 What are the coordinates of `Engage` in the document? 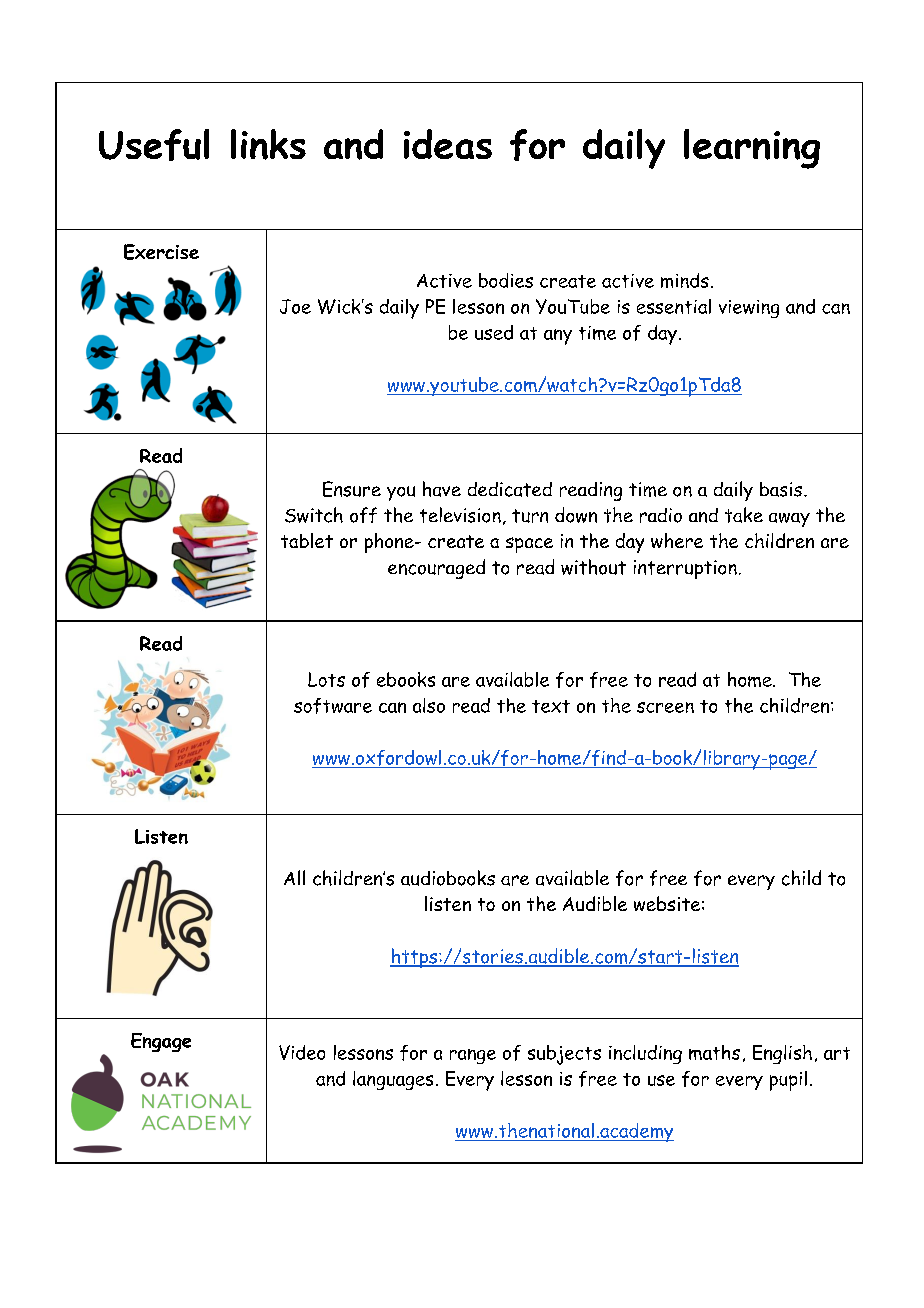 It's located at (161, 1042).
